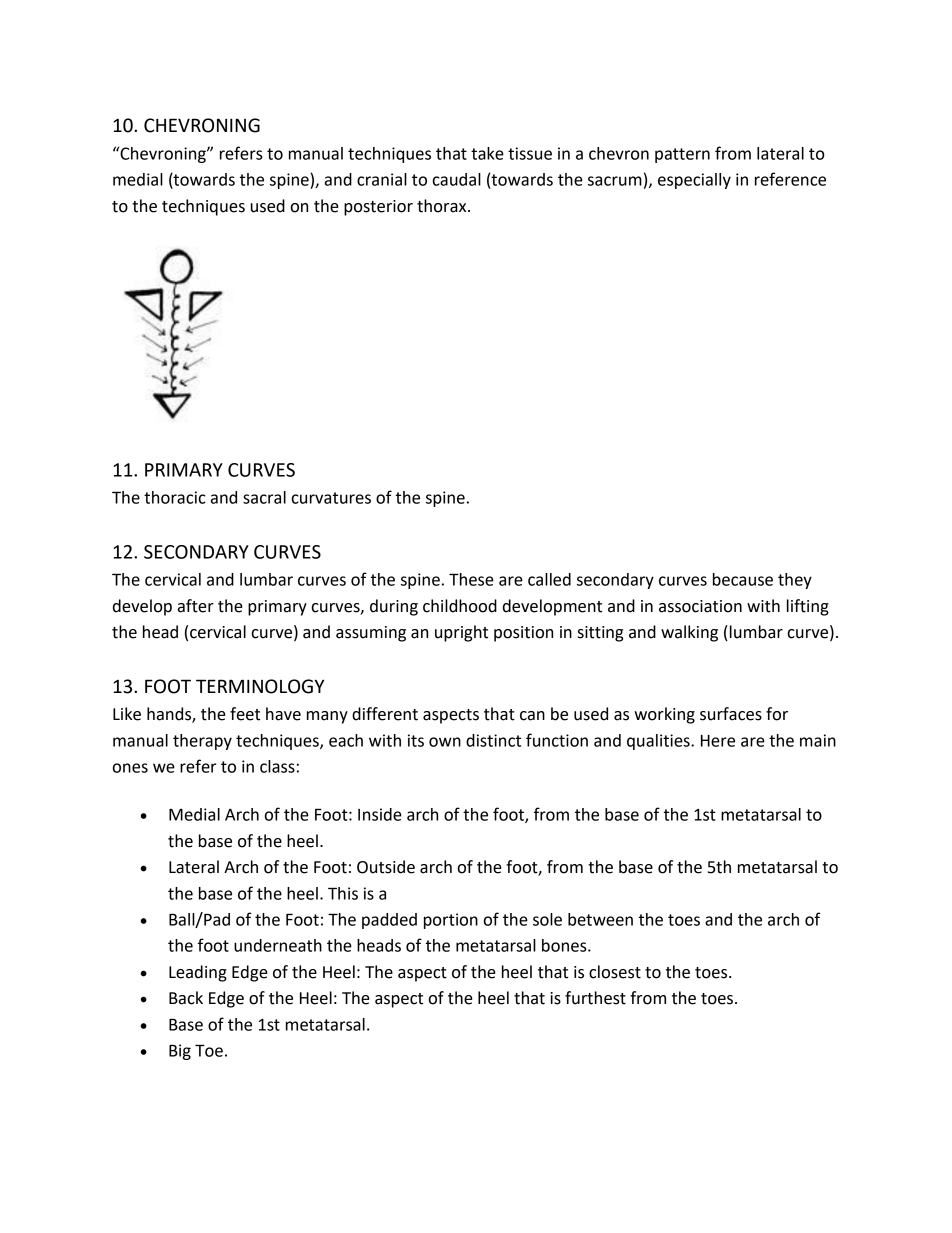  Describe the element at coordinates (718, 741) in the image. I see `Here` at that location.
